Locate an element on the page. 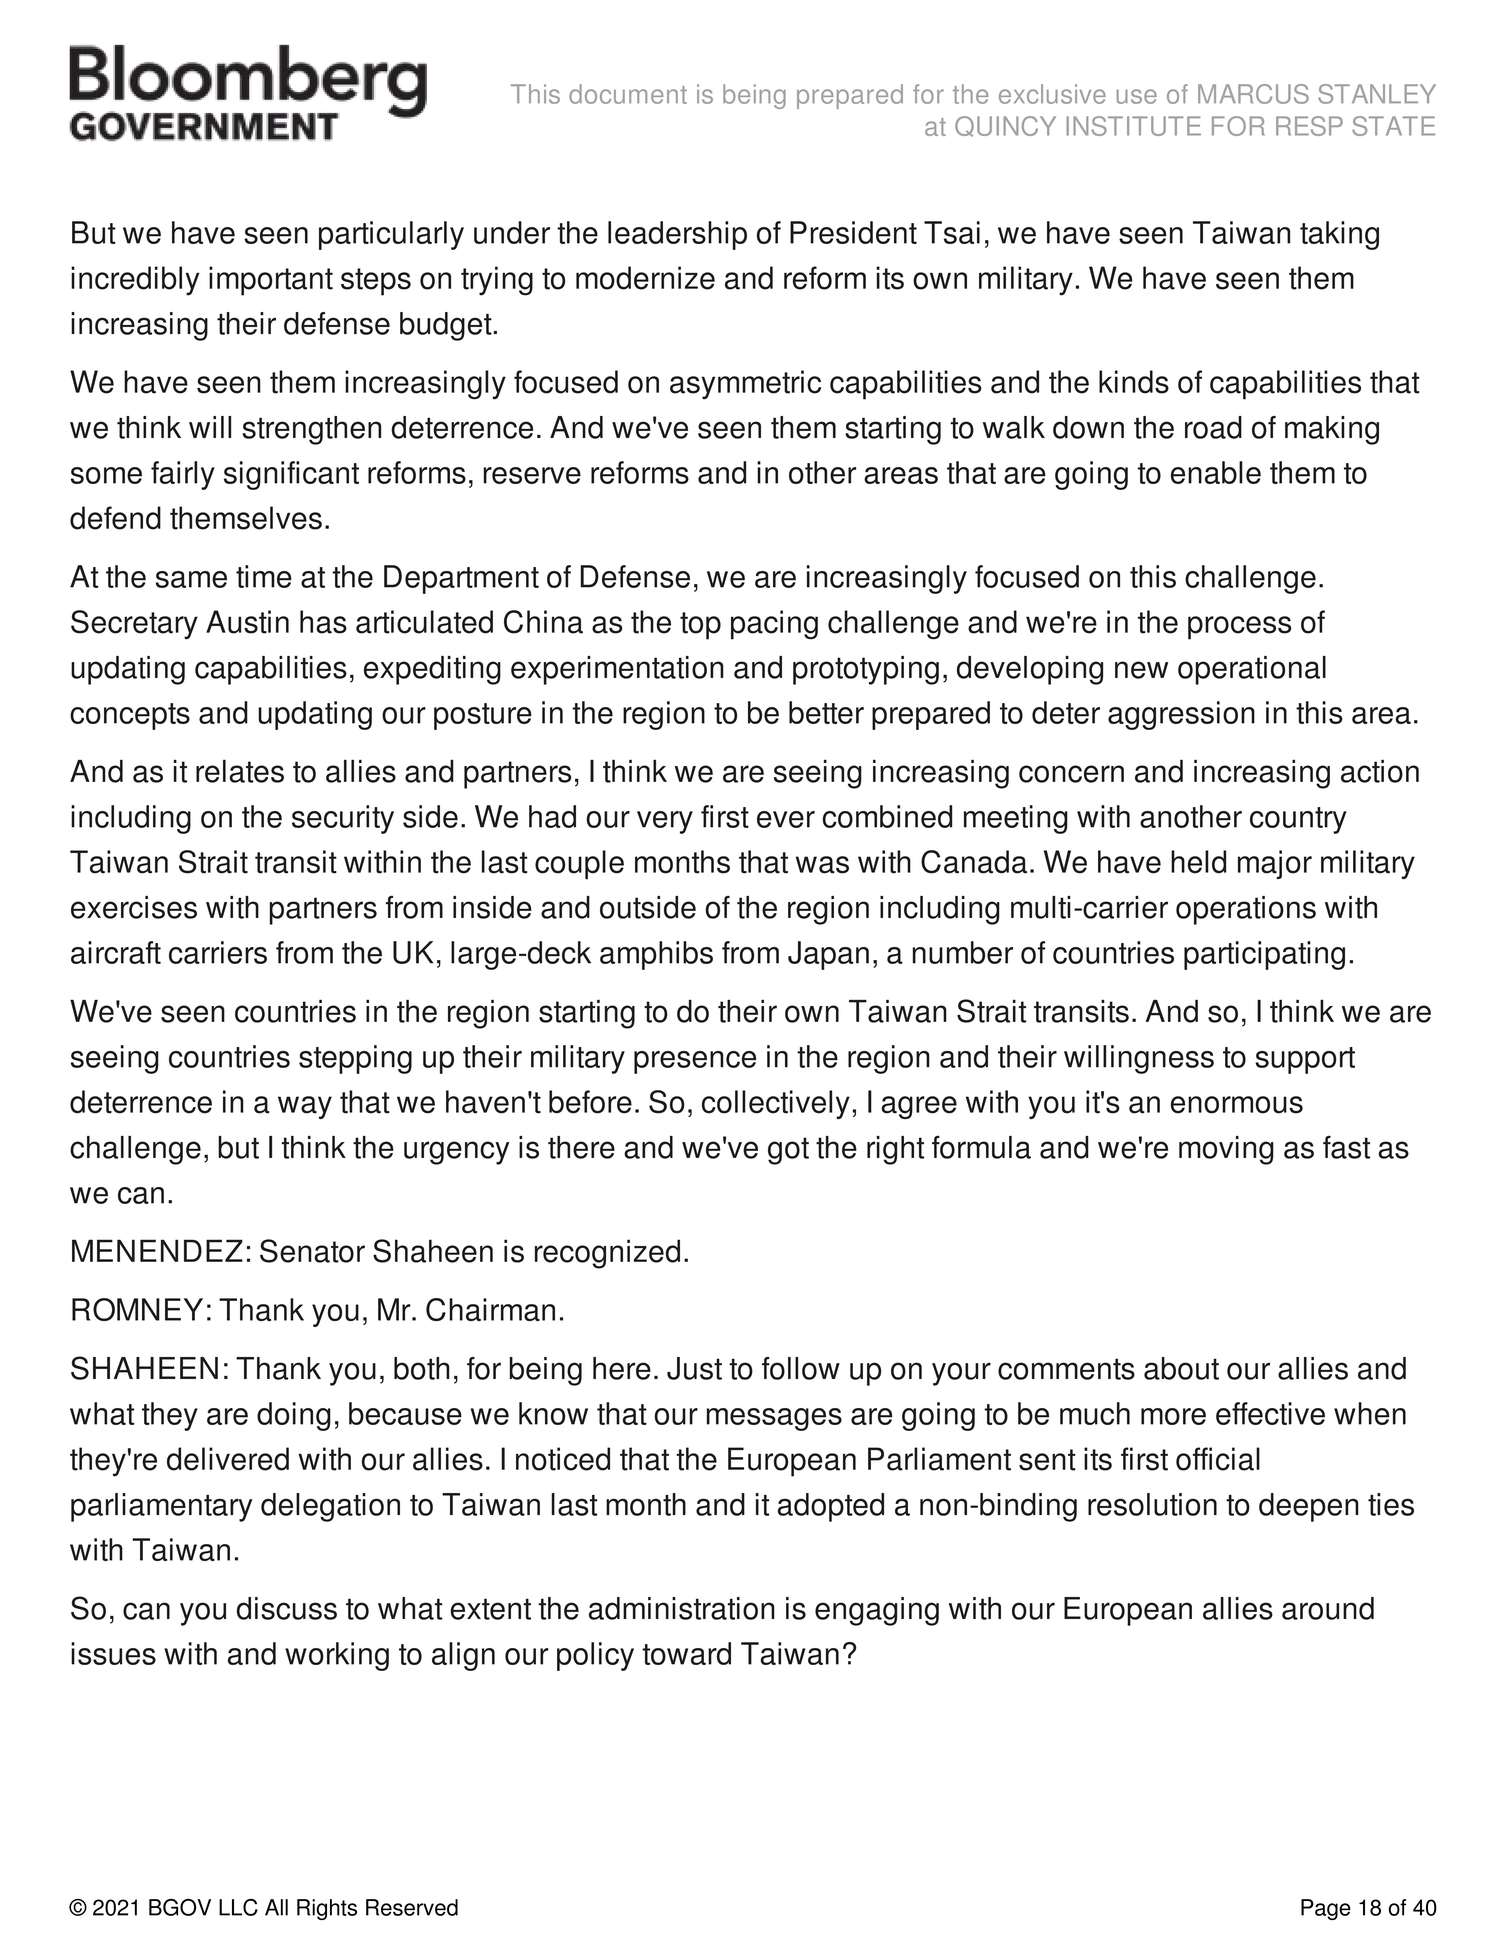 Image resolution: width=1507 pixels, height=1950 pixels. particularly is located at coordinates (391, 235).
